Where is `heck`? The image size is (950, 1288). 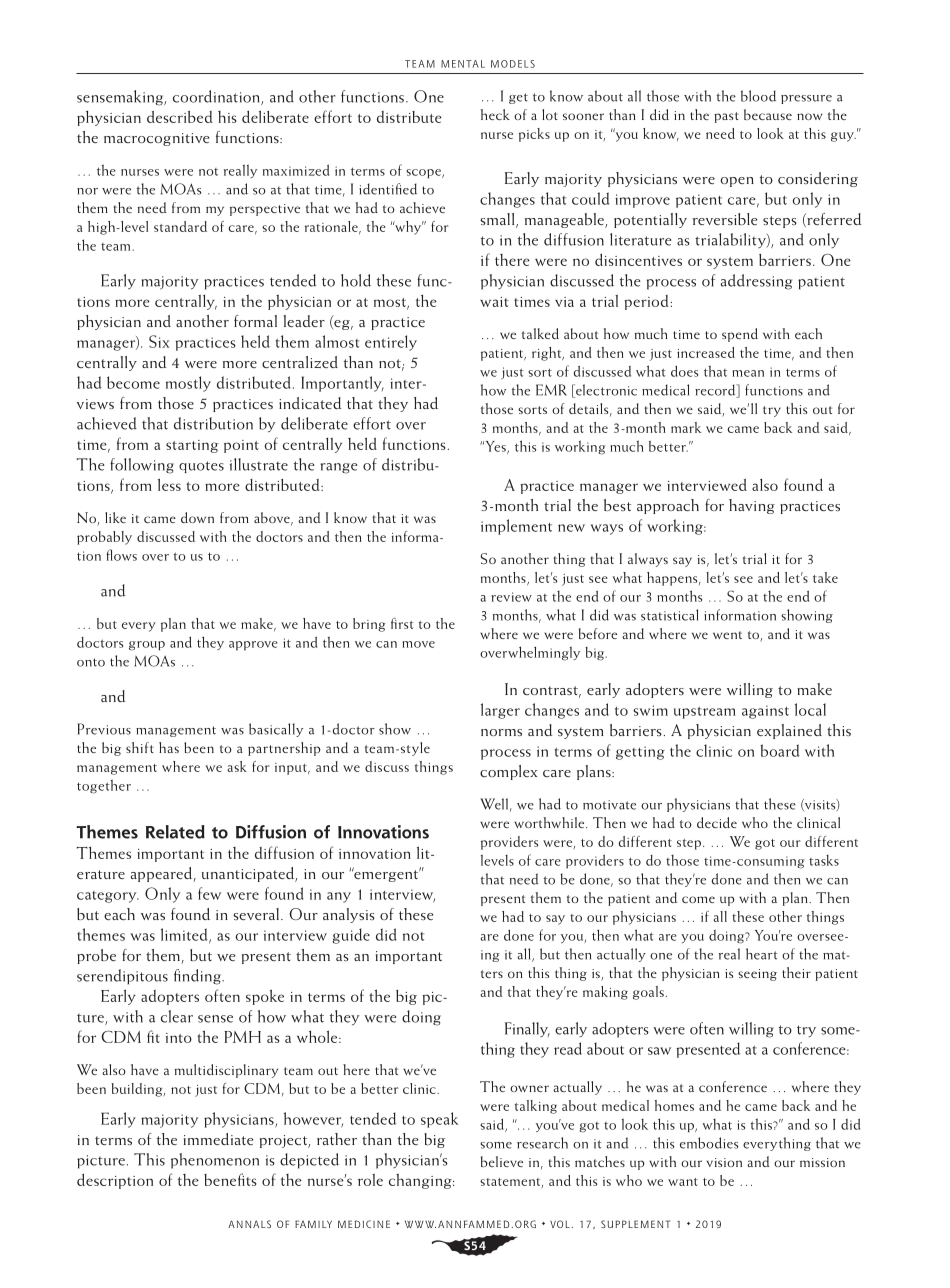 heck is located at coordinates (495, 114).
